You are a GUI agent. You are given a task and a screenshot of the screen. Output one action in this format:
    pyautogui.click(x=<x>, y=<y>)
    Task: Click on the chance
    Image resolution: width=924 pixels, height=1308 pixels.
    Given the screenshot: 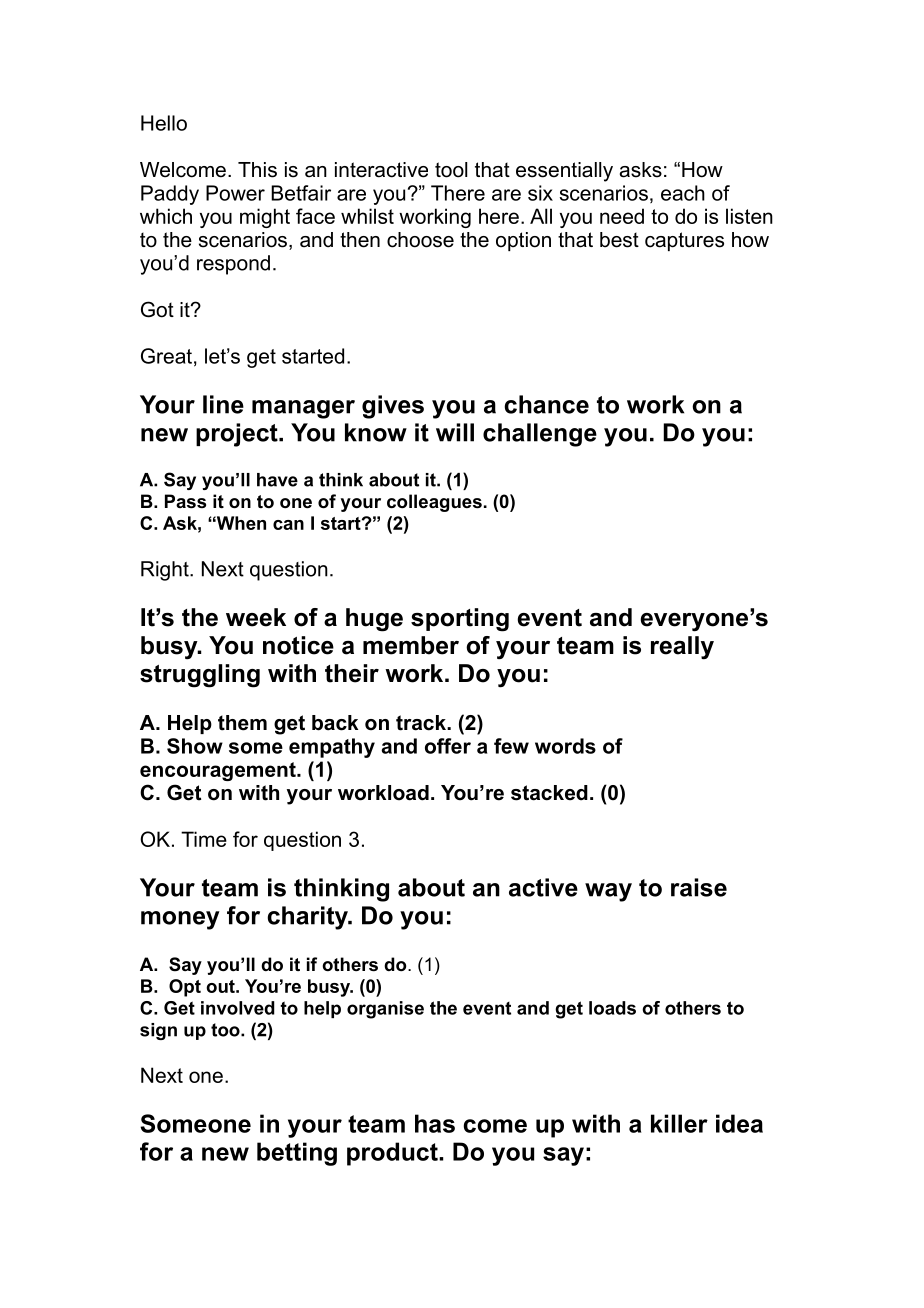 What is the action you would take?
    pyautogui.click(x=546, y=404)
